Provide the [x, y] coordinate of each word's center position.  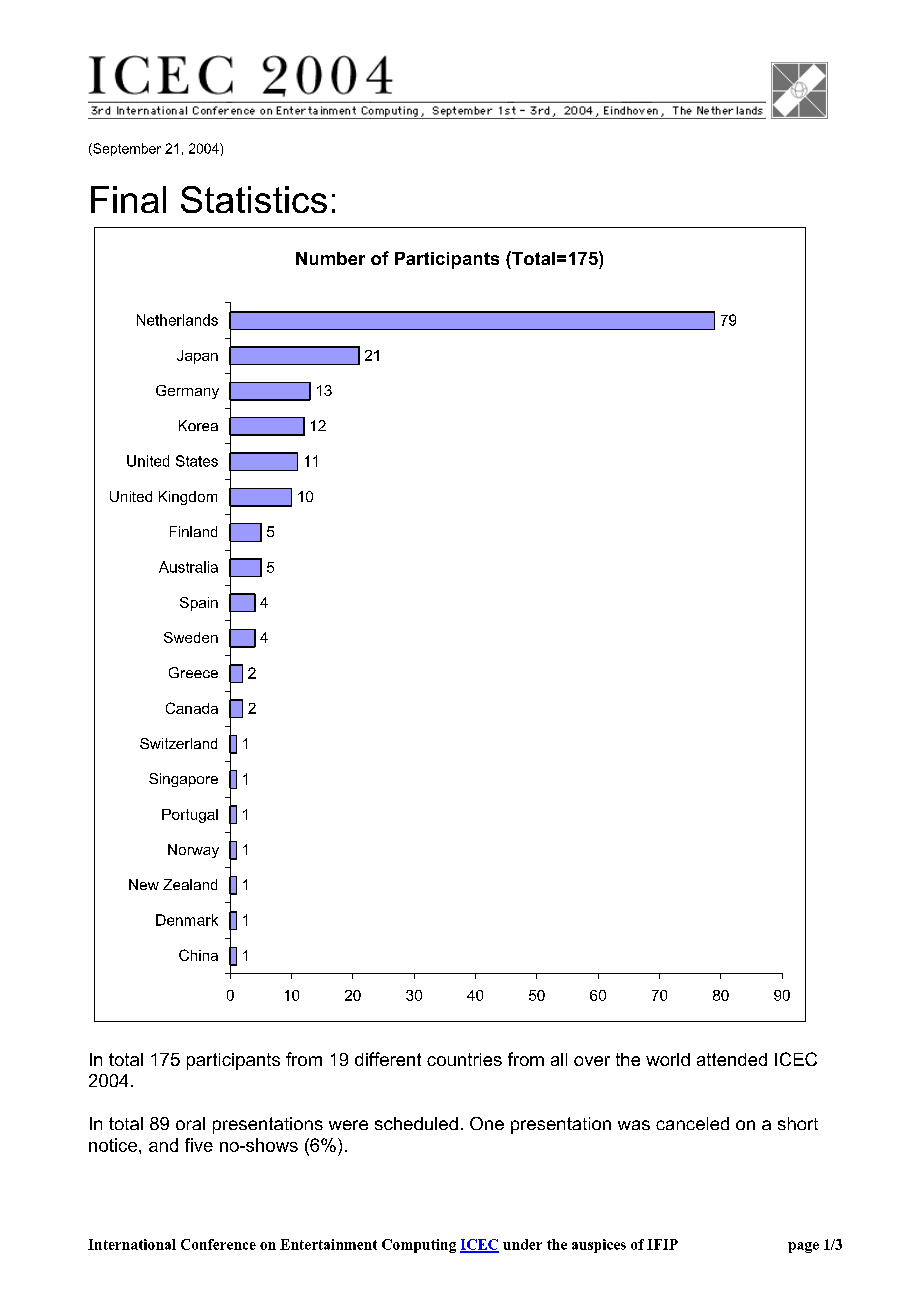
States [197, 461]
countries [464, 1059]
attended [732, 1059]
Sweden [191, 637]
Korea [198, 425]
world [668, 1059]
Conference [218, 1244]
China [198, 955]
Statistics [254, 199]
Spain [199, 604]
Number [330, 258]
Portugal [190, 816]
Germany [187, 392]
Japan [197, 357]
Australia [188, 567]
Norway [193, 851]
